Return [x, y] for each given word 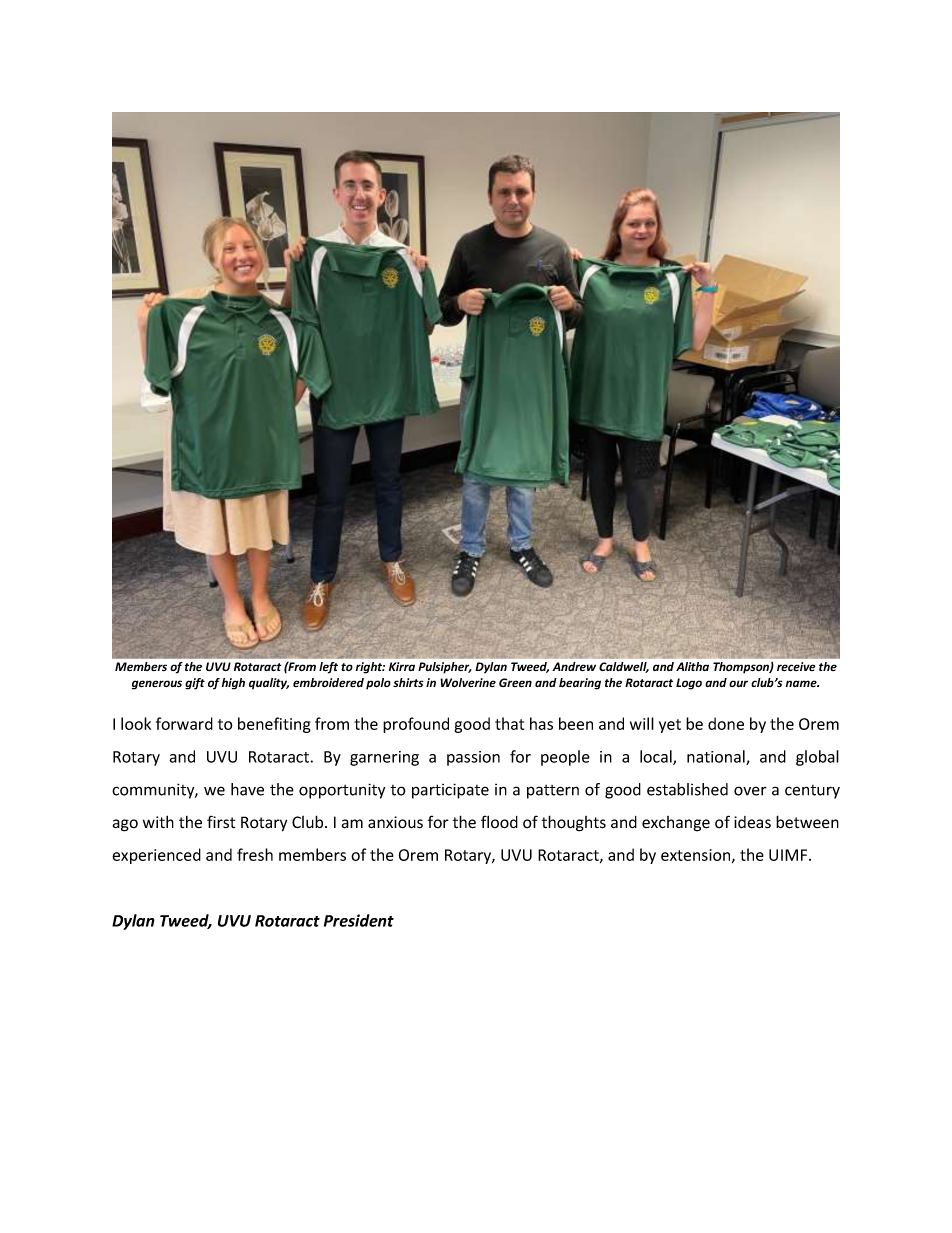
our [738, 683]
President [359, 920]
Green [515, 683]
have [247, 789]
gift [195, 684]
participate [450, 791]
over [750, 791]
